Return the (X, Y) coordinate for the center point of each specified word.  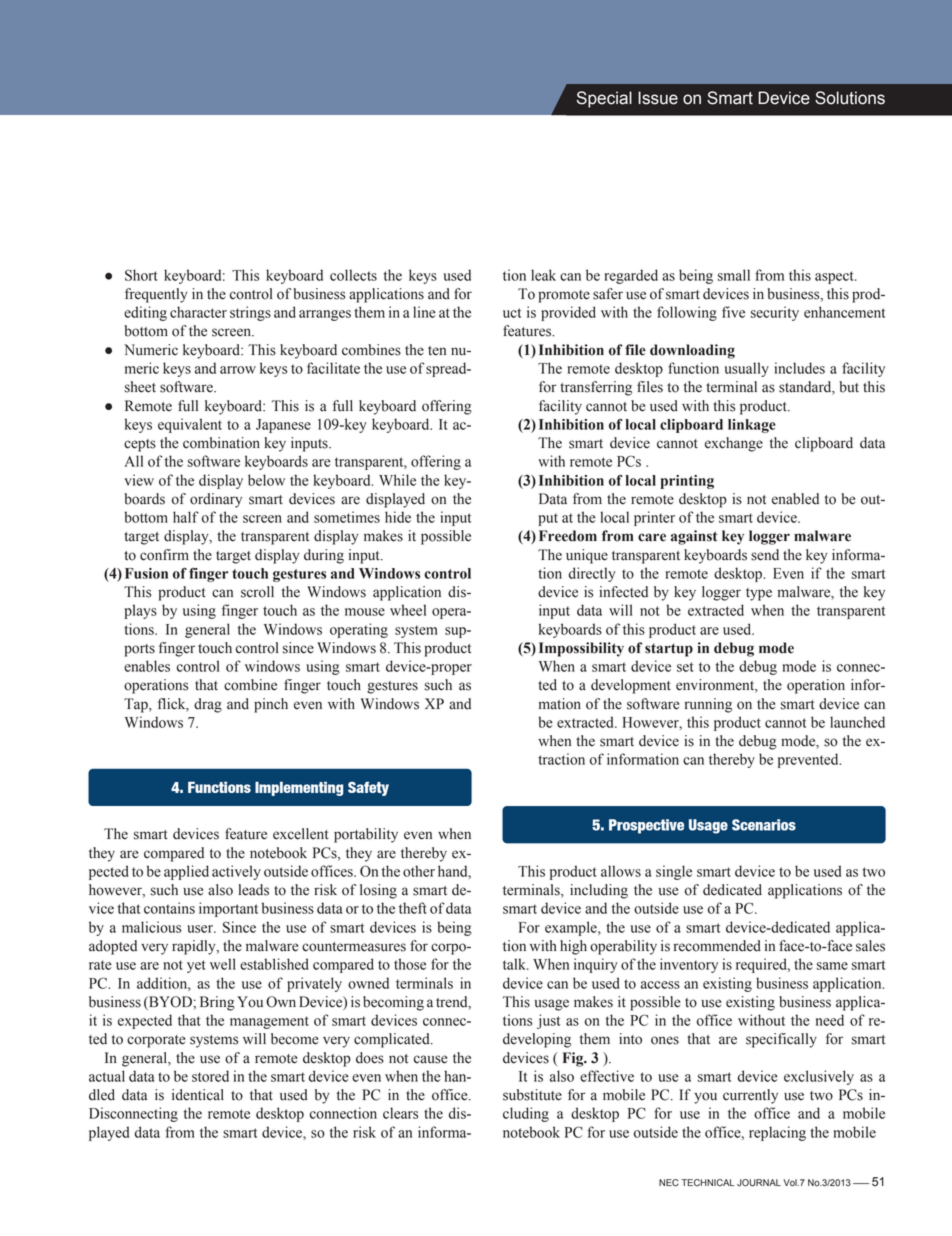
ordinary (216, 500)
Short (141, 275)
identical (198, 1095)
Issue (658, 98)
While (397, 480)
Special (604, 99)
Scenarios (764, 825)
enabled (795, 499)
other (419, 871)
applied (186, 872)
